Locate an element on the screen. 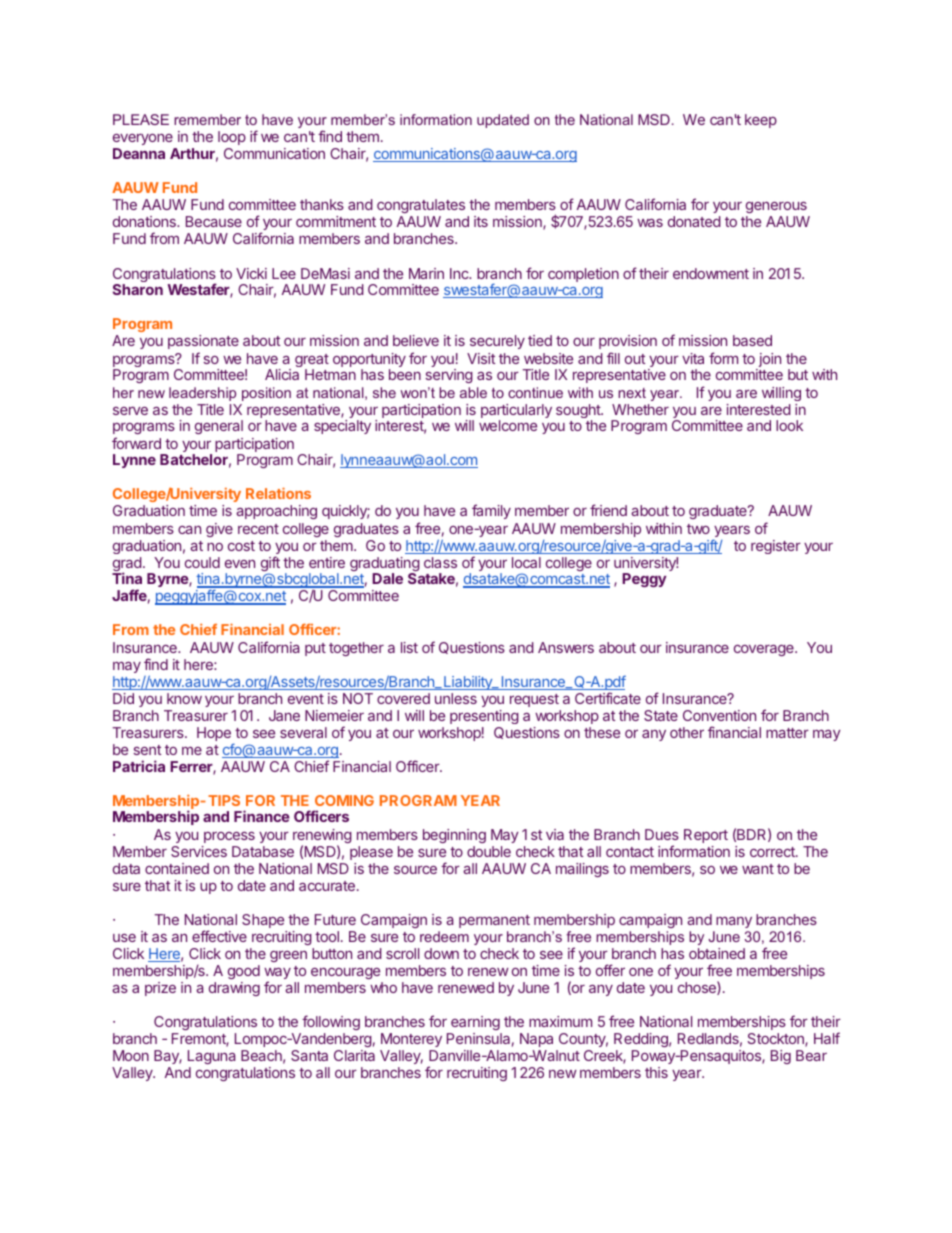 This screenshot has width=952, height=1233. family is located at coordinates (491, 511).
